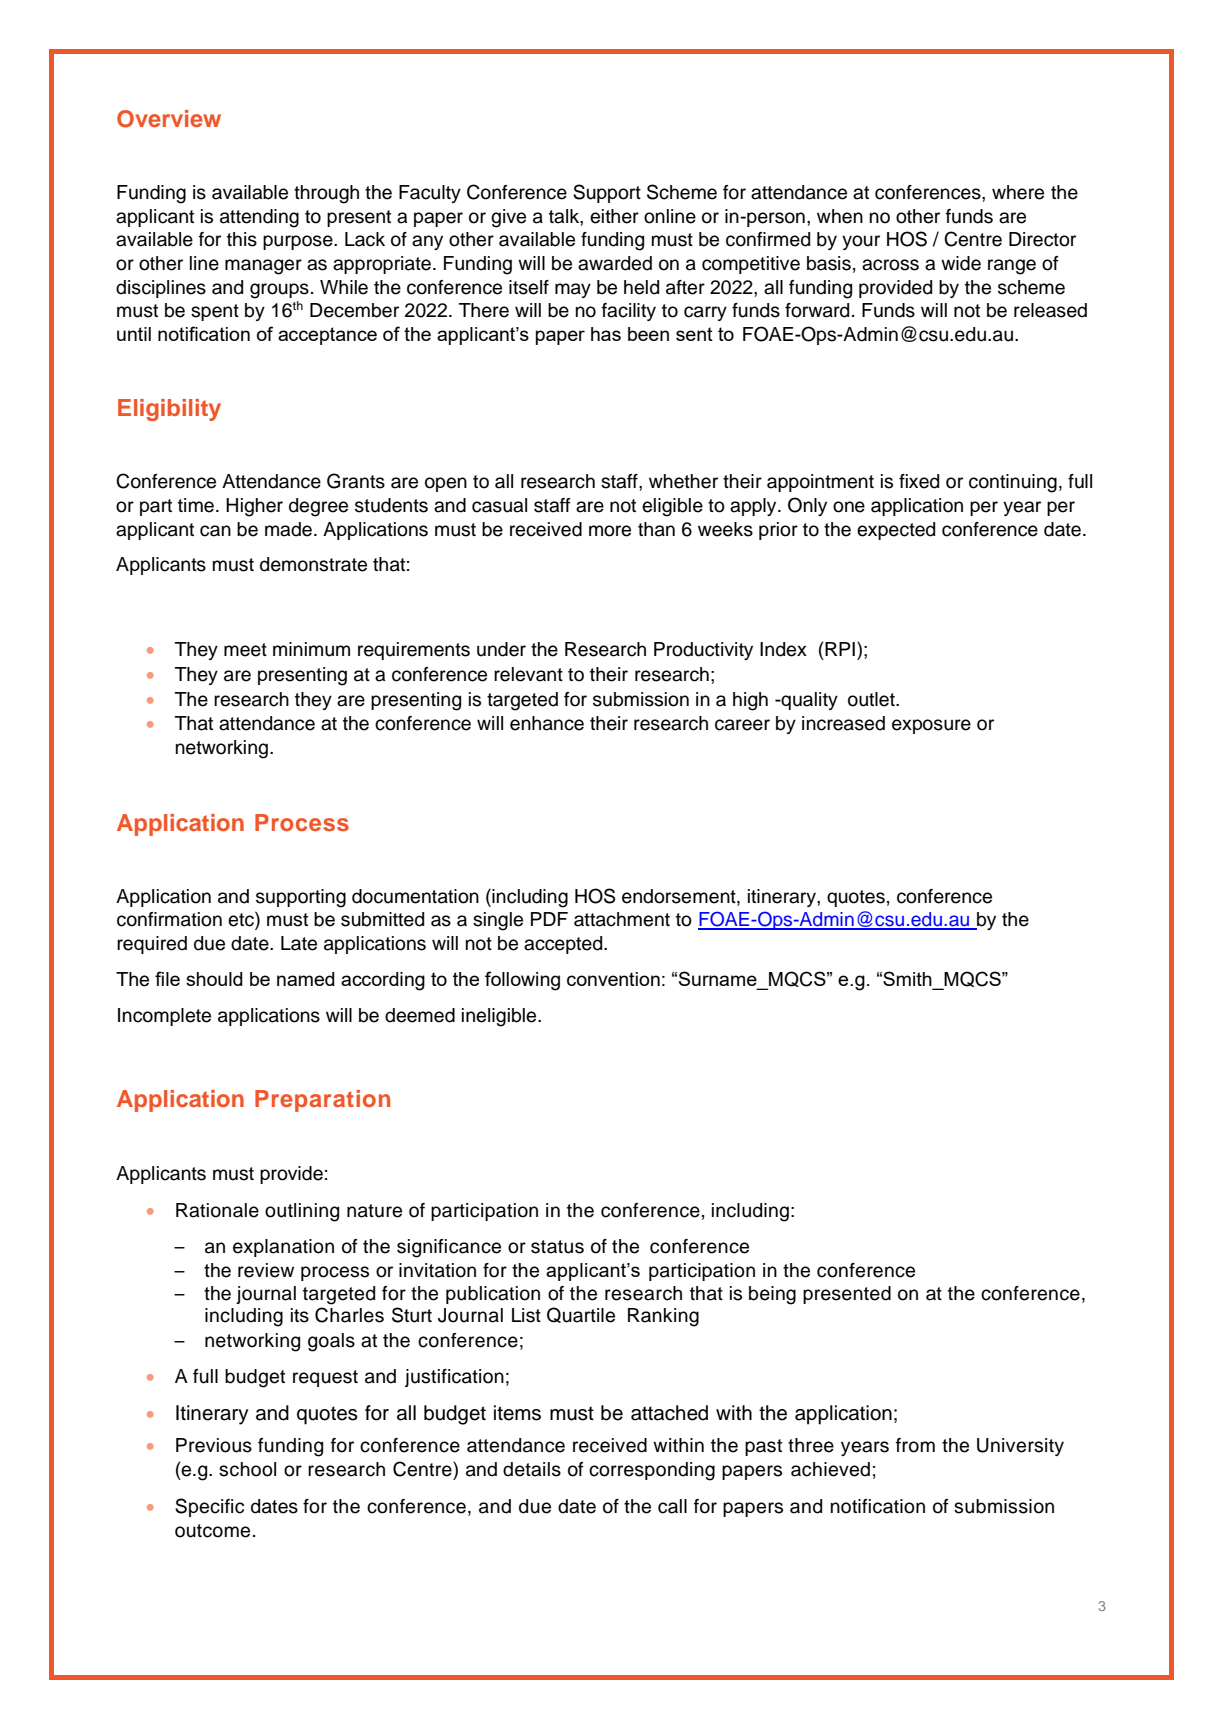 The image size is (1223, 1729). Describe the element at coordinates (680, 896) in the page. I see `endorsement` at that location.
